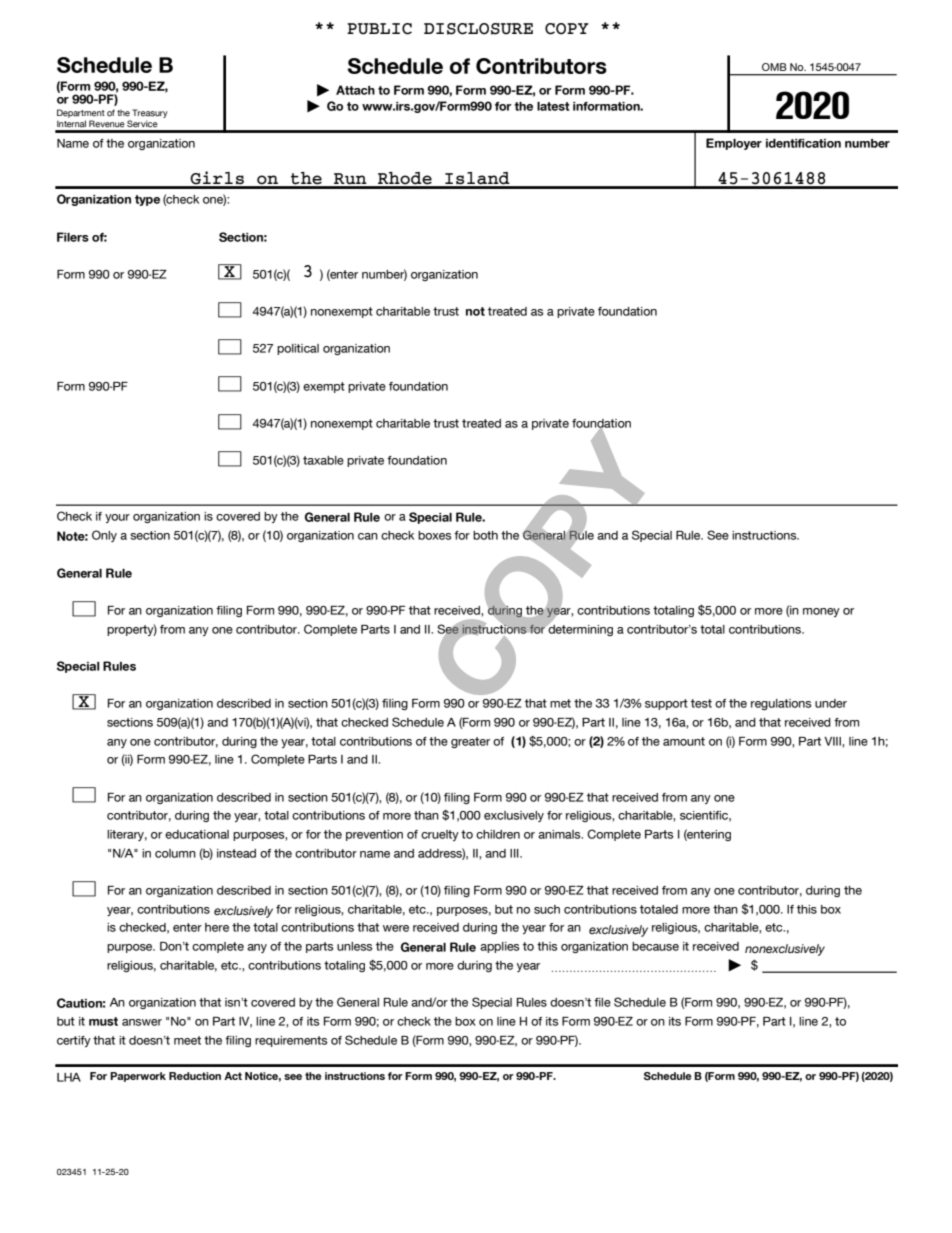 The width and height of the screenshot is (952, 1233). Describe the element at coordinates (500, 947) in the screenshot. I see `applies` at that location.
